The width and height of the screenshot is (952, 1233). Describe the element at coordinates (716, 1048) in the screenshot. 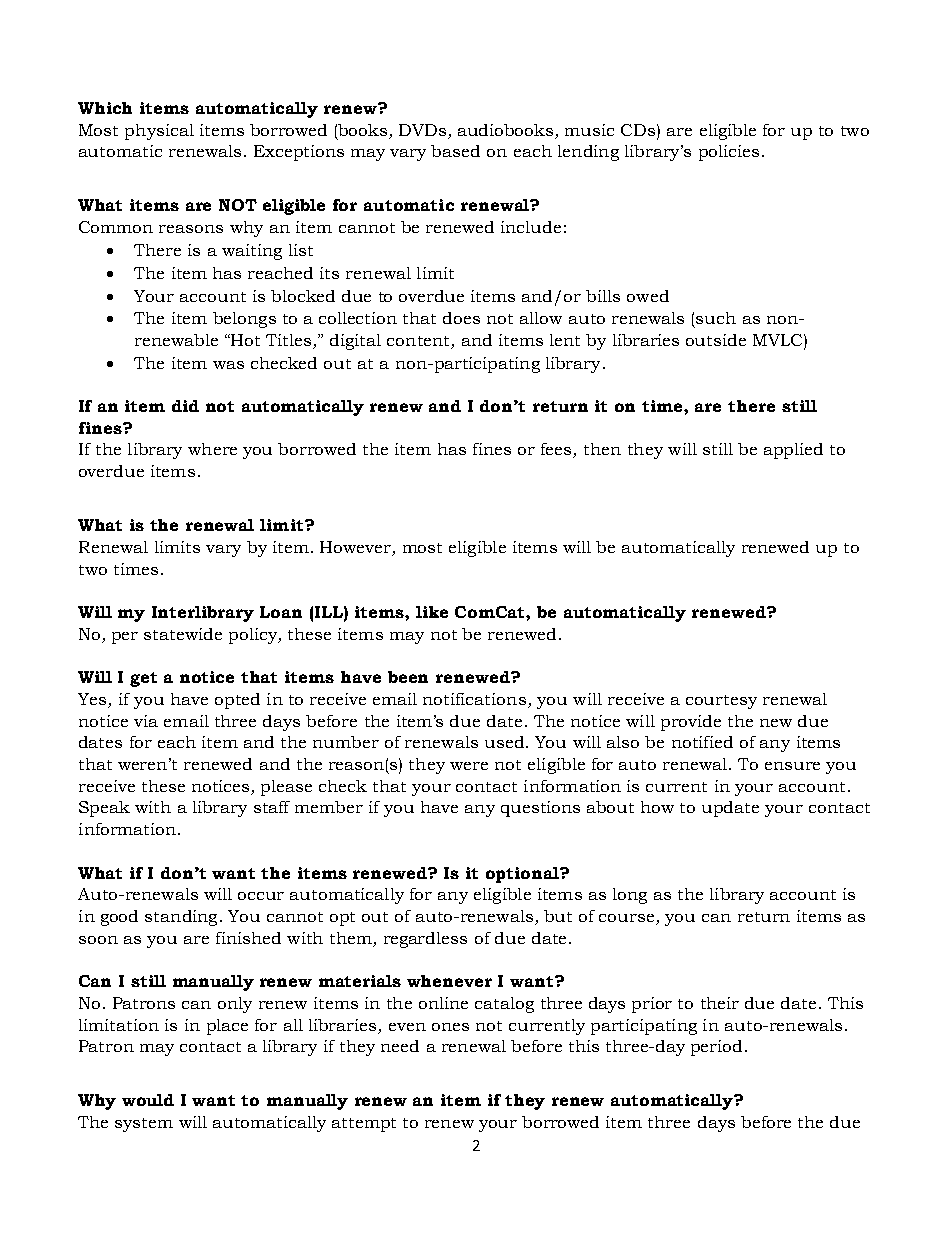

I see `period` at that location.
